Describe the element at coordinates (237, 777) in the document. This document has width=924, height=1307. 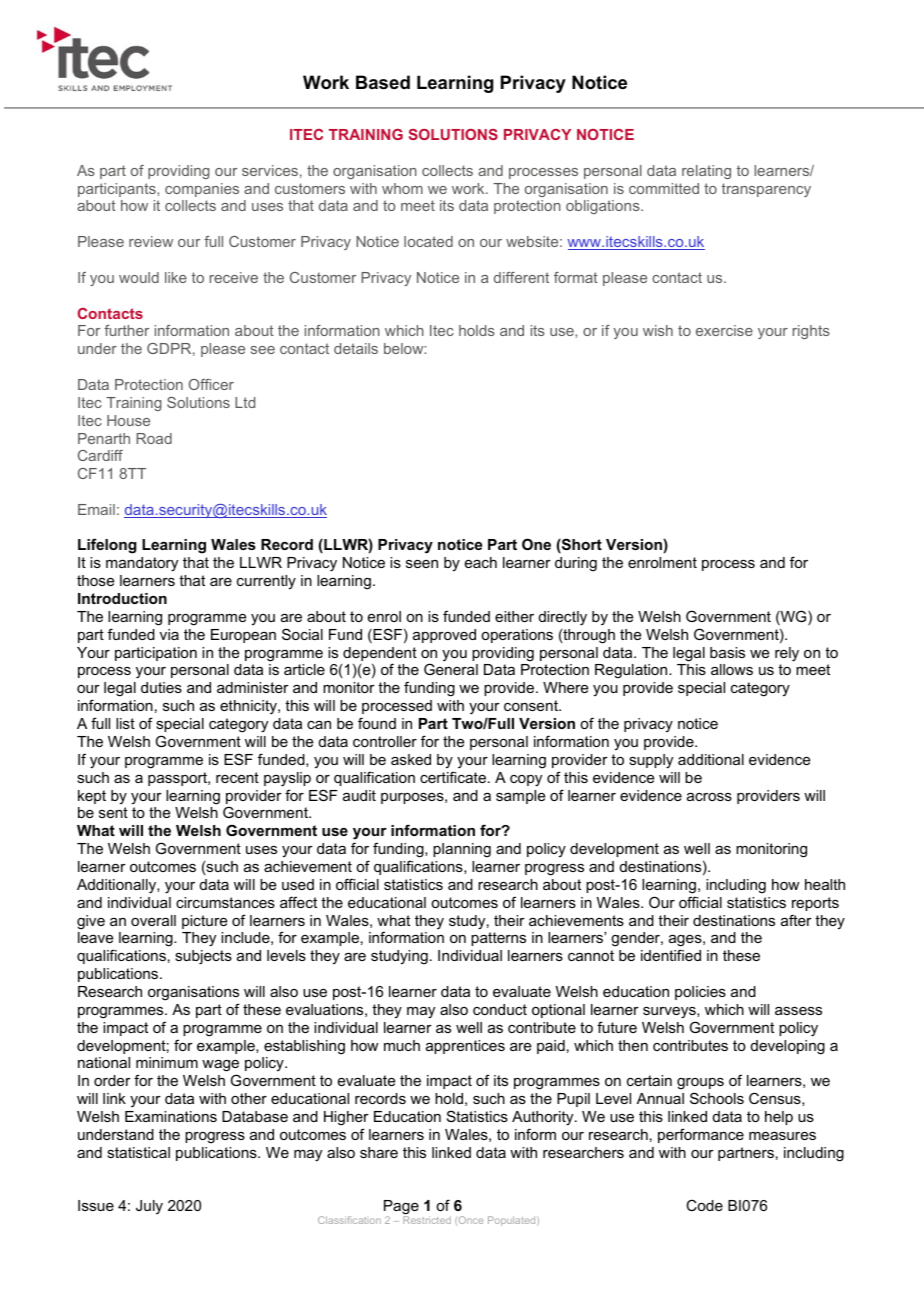
I see `recent` at that location.
